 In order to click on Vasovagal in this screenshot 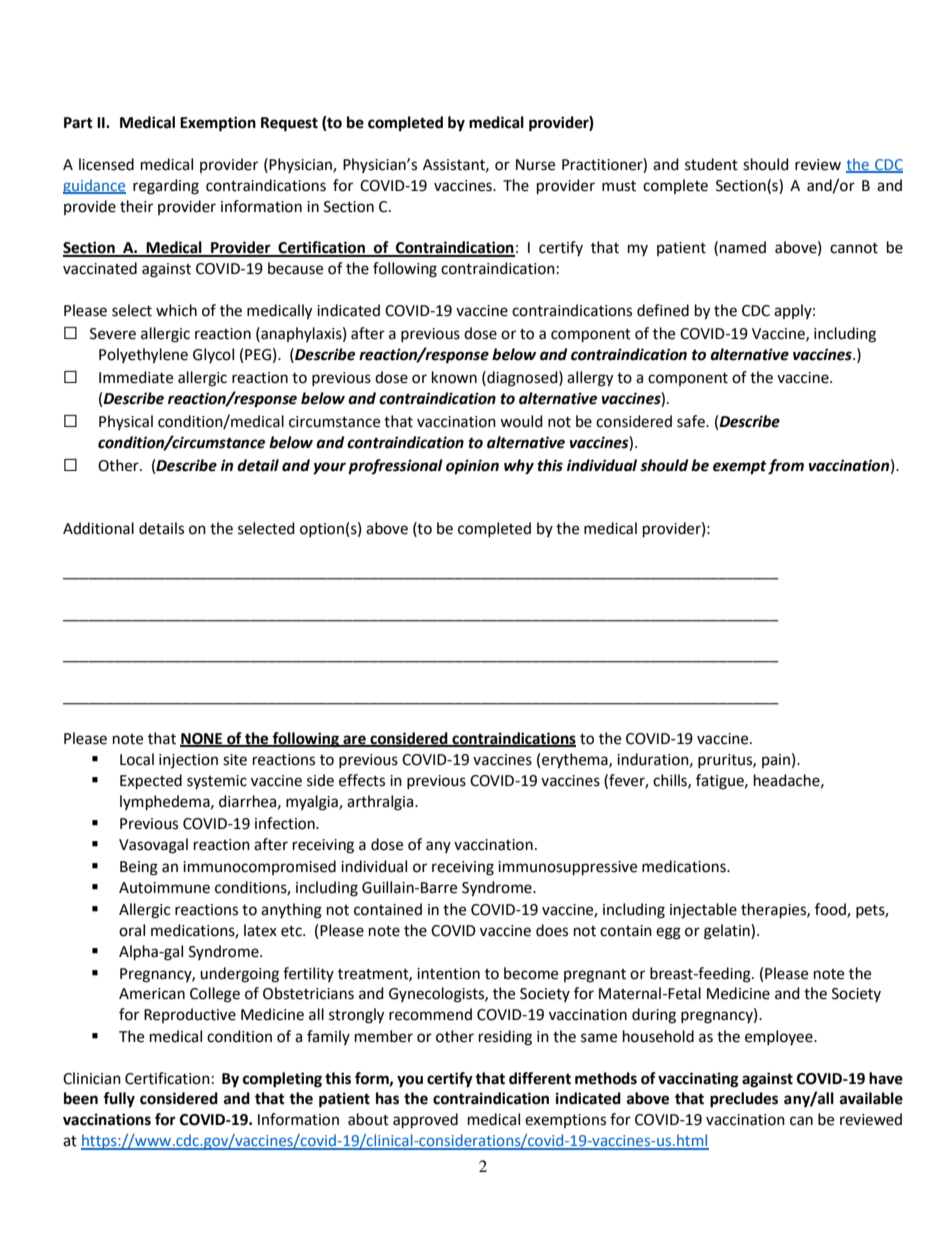, I will do `click(153, 846)`.
